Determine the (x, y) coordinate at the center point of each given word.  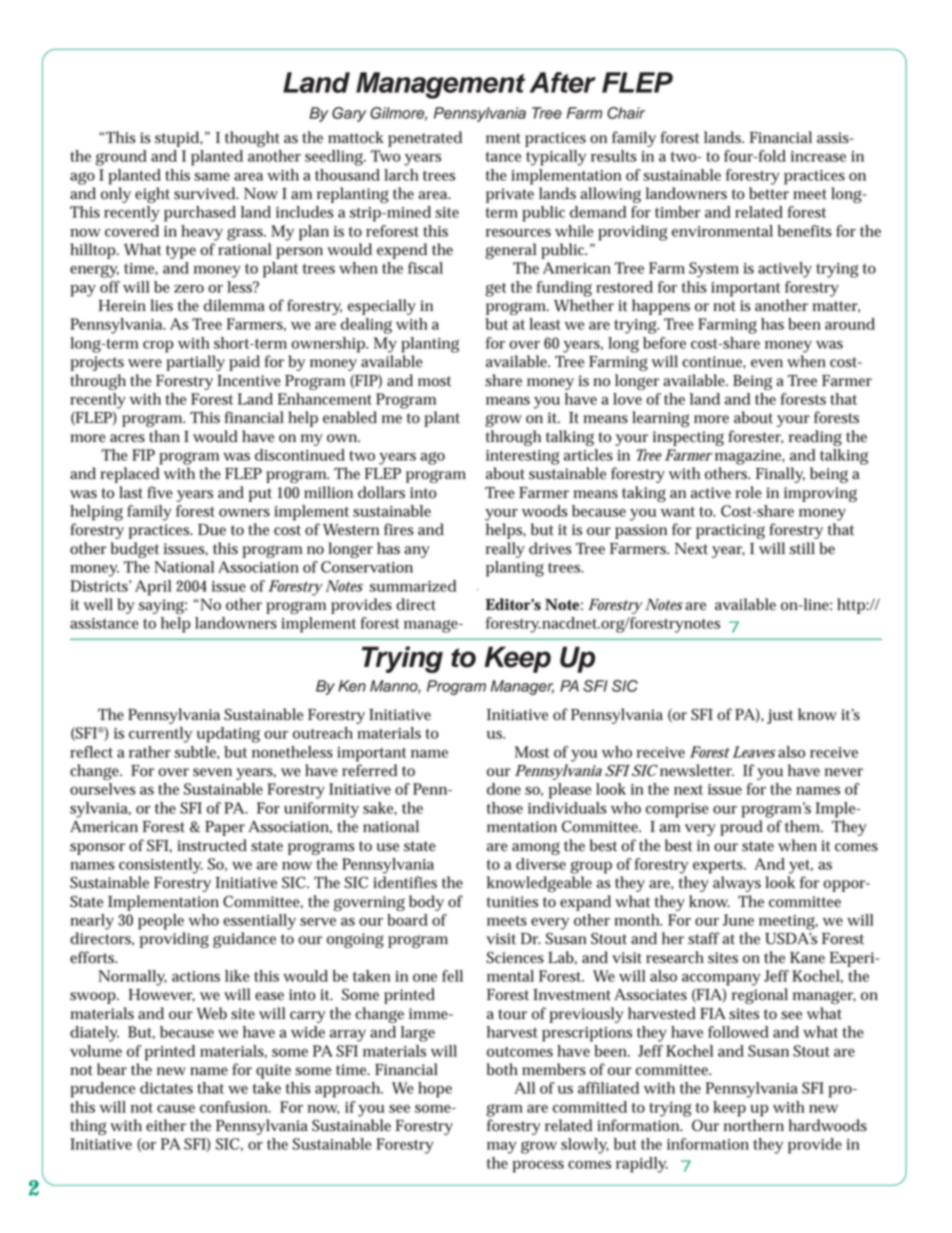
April (153, 588)
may (502, 1147)
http (851, 606)
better (769, 193)
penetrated (425, 139)
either (166, 1125)
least (544, 324)
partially (195, 363)
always (737, 884)
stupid (177, 139)
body (426, 903)
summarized (412, 586)
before (664, 343)
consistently (161, 866)
